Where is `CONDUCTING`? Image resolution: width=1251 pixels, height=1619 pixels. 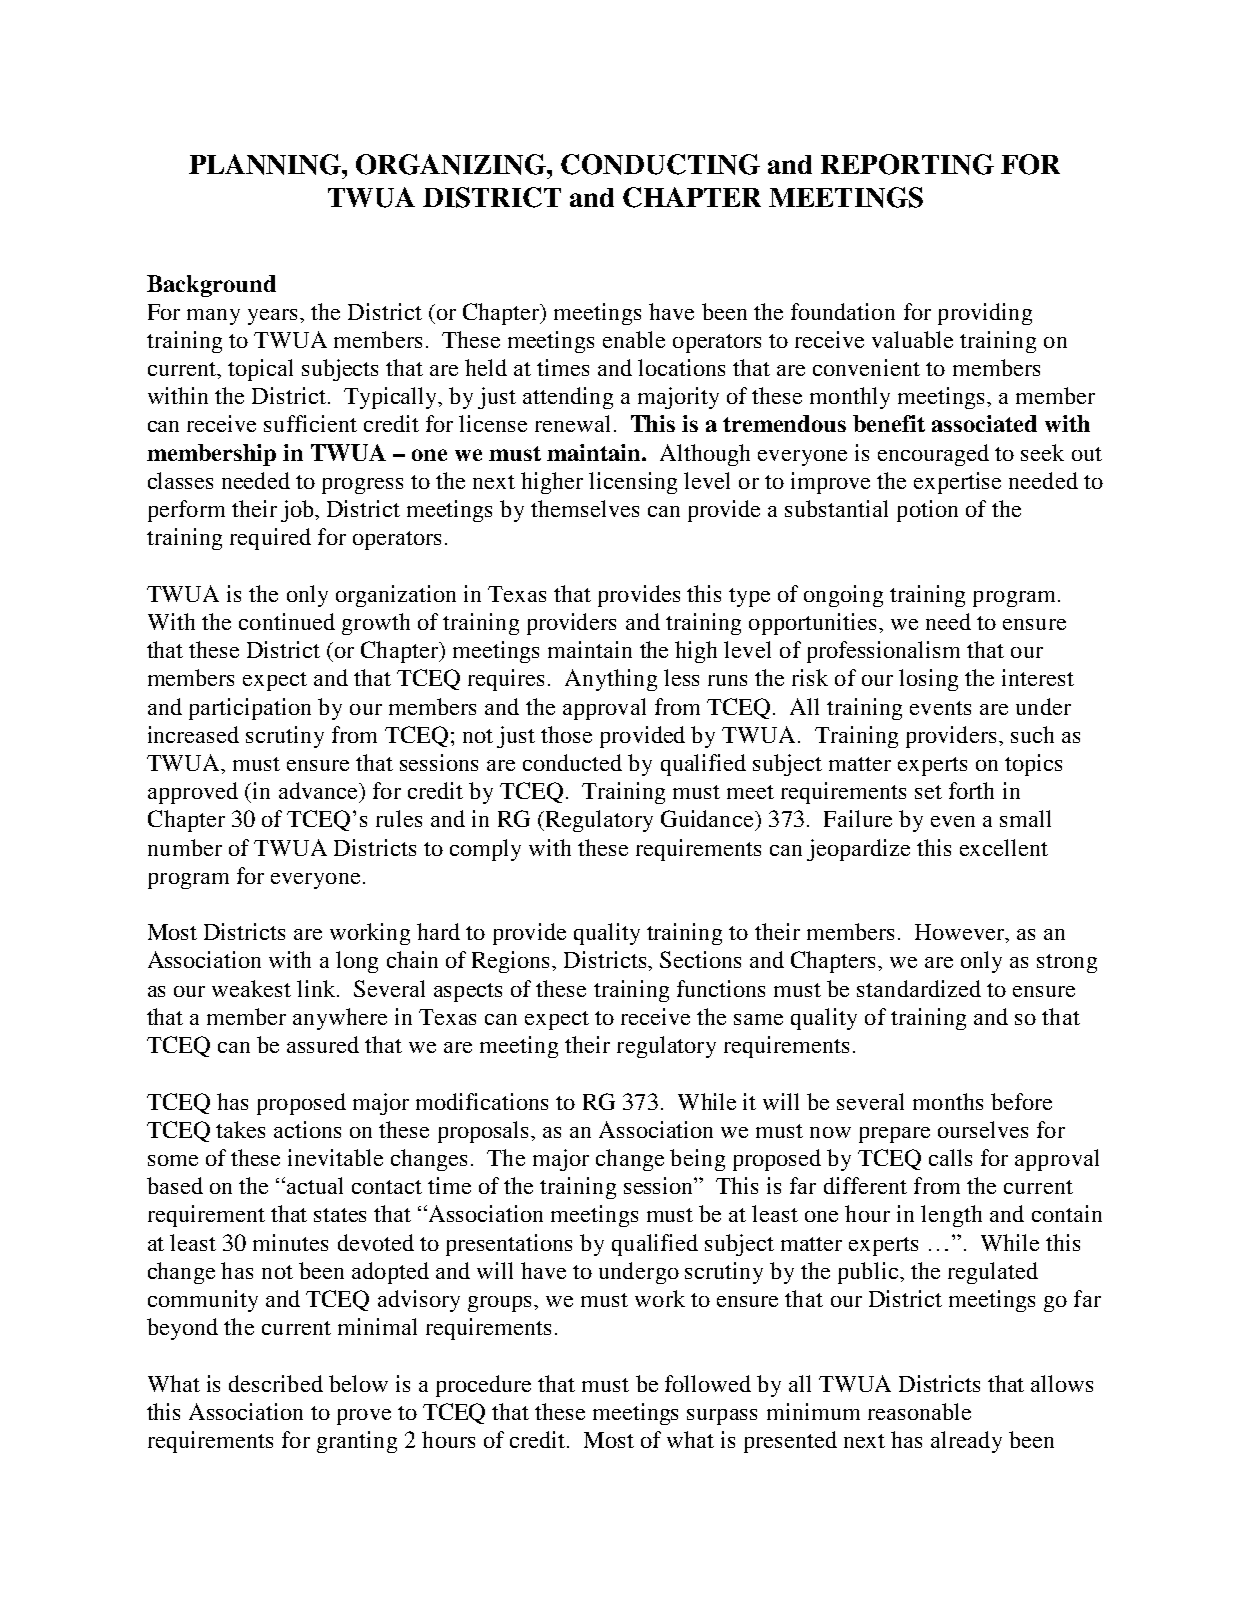 CONDUCTING is located at coordinates (660, 164).
